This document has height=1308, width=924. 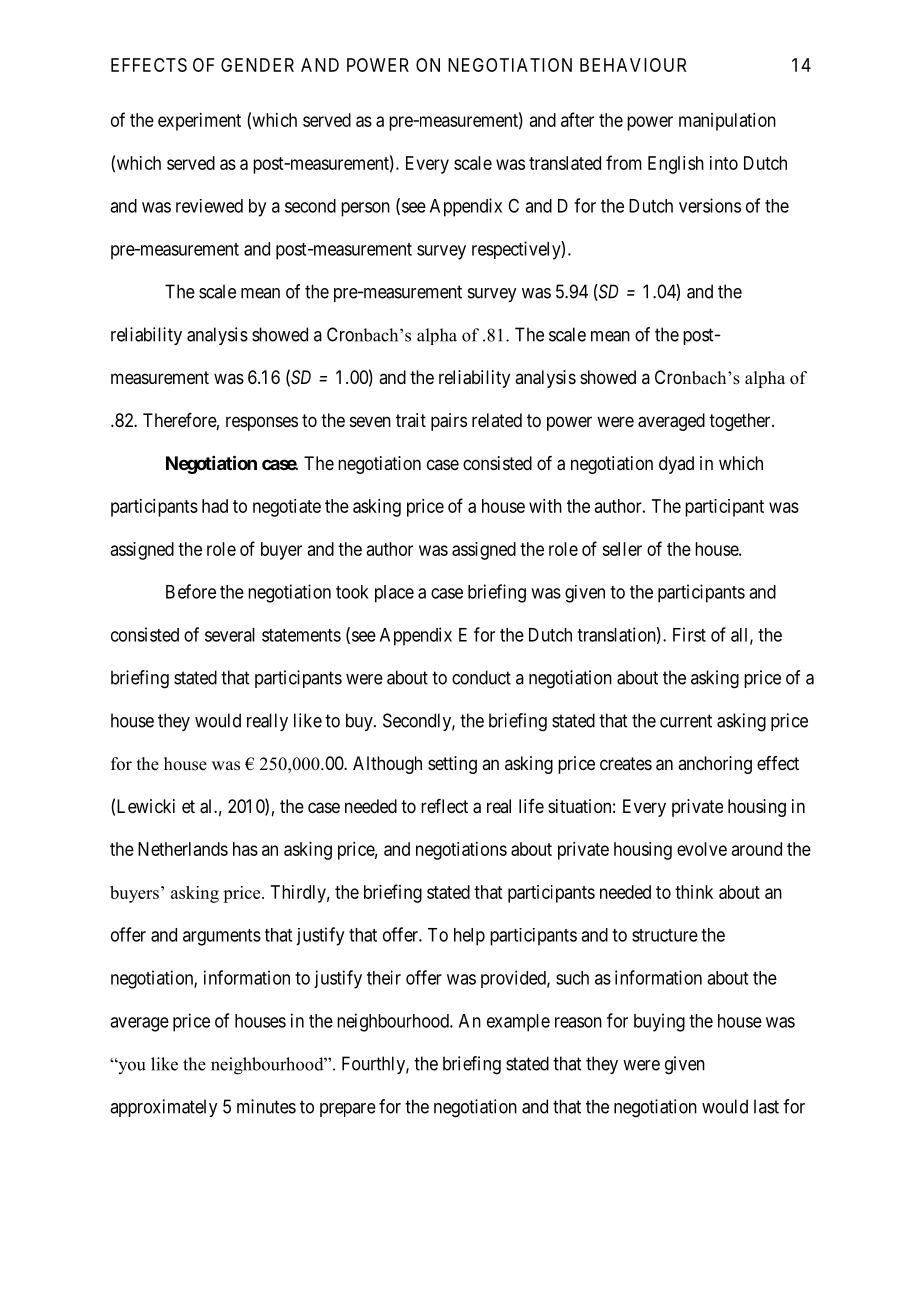 What do you see at coordinates (449, 422) in the document?
I see `pairs` at bounding box center [449, 422].
